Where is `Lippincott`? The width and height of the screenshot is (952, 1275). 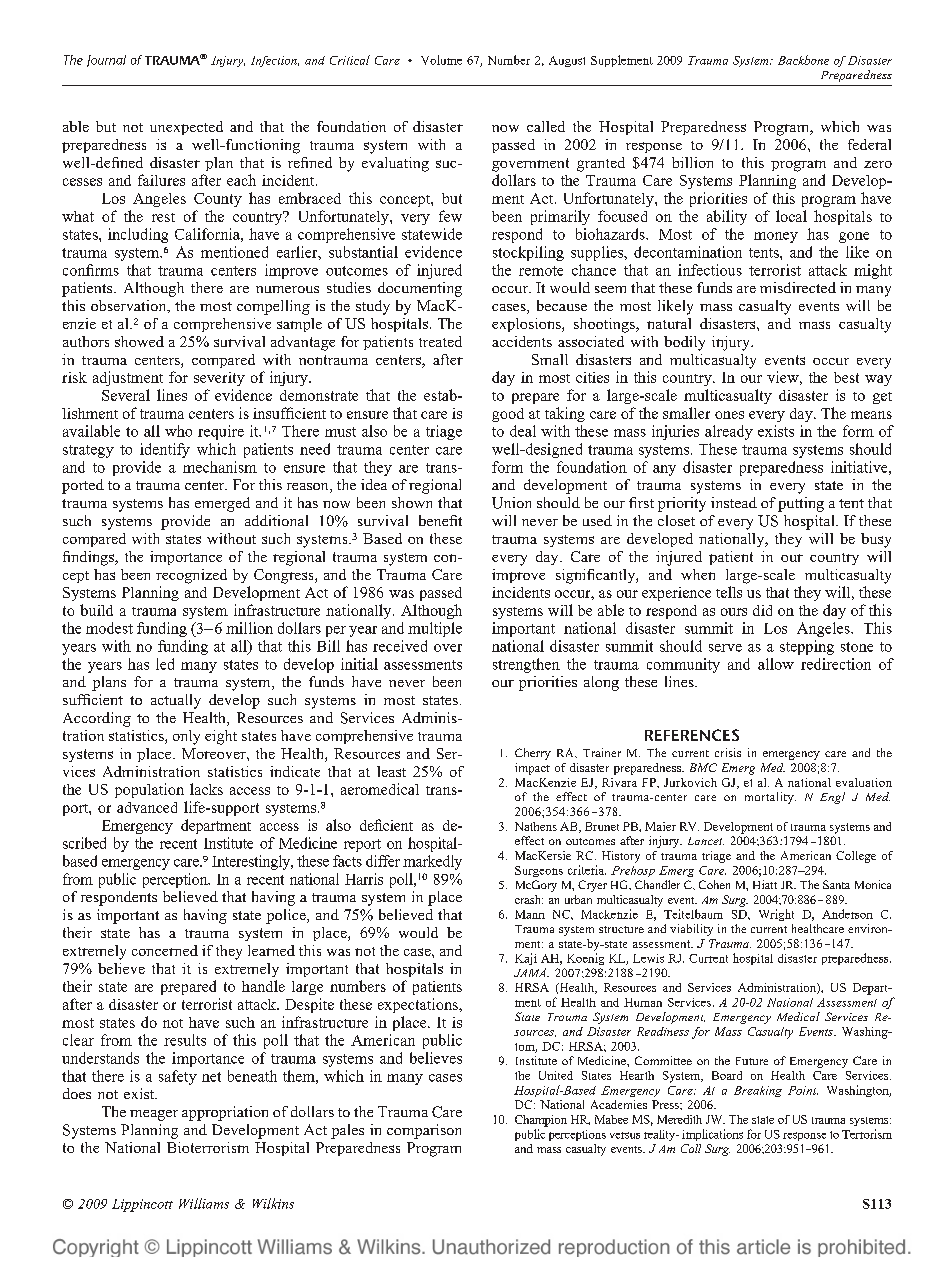 Lippincott is located at coordinates (142, 1205).
